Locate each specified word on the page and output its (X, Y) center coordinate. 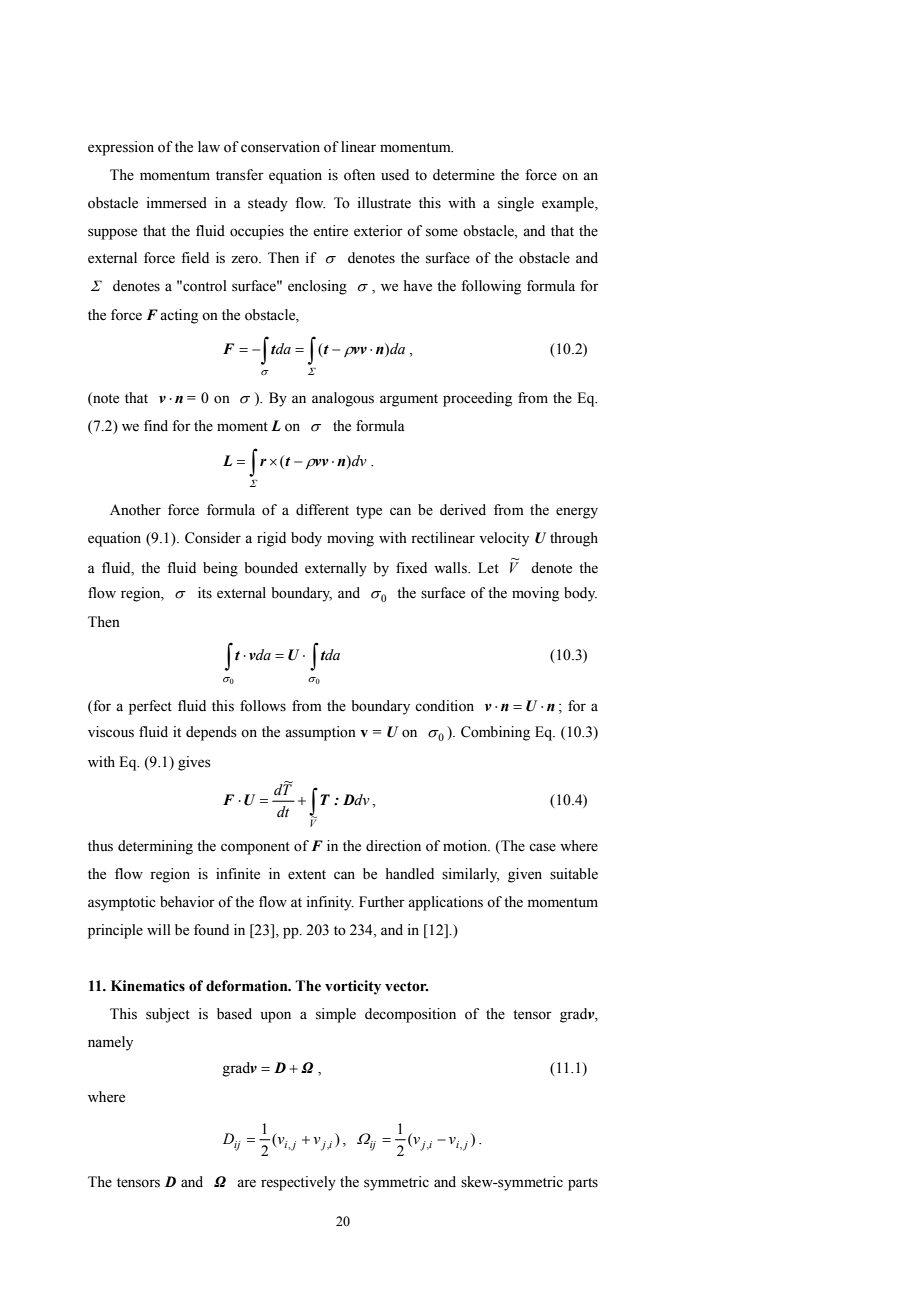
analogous (343, 399)
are (246, 1183)
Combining (495, 733)
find (156, 425)
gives (194, 763)
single (516, 204)
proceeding (477, 399)
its (205, 593)
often (359, 175)
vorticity (353, 987)
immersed (176, 203)
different (322, 510)
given (525, 875)
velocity (504, 539)
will (159, 929)
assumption (320, 733)
